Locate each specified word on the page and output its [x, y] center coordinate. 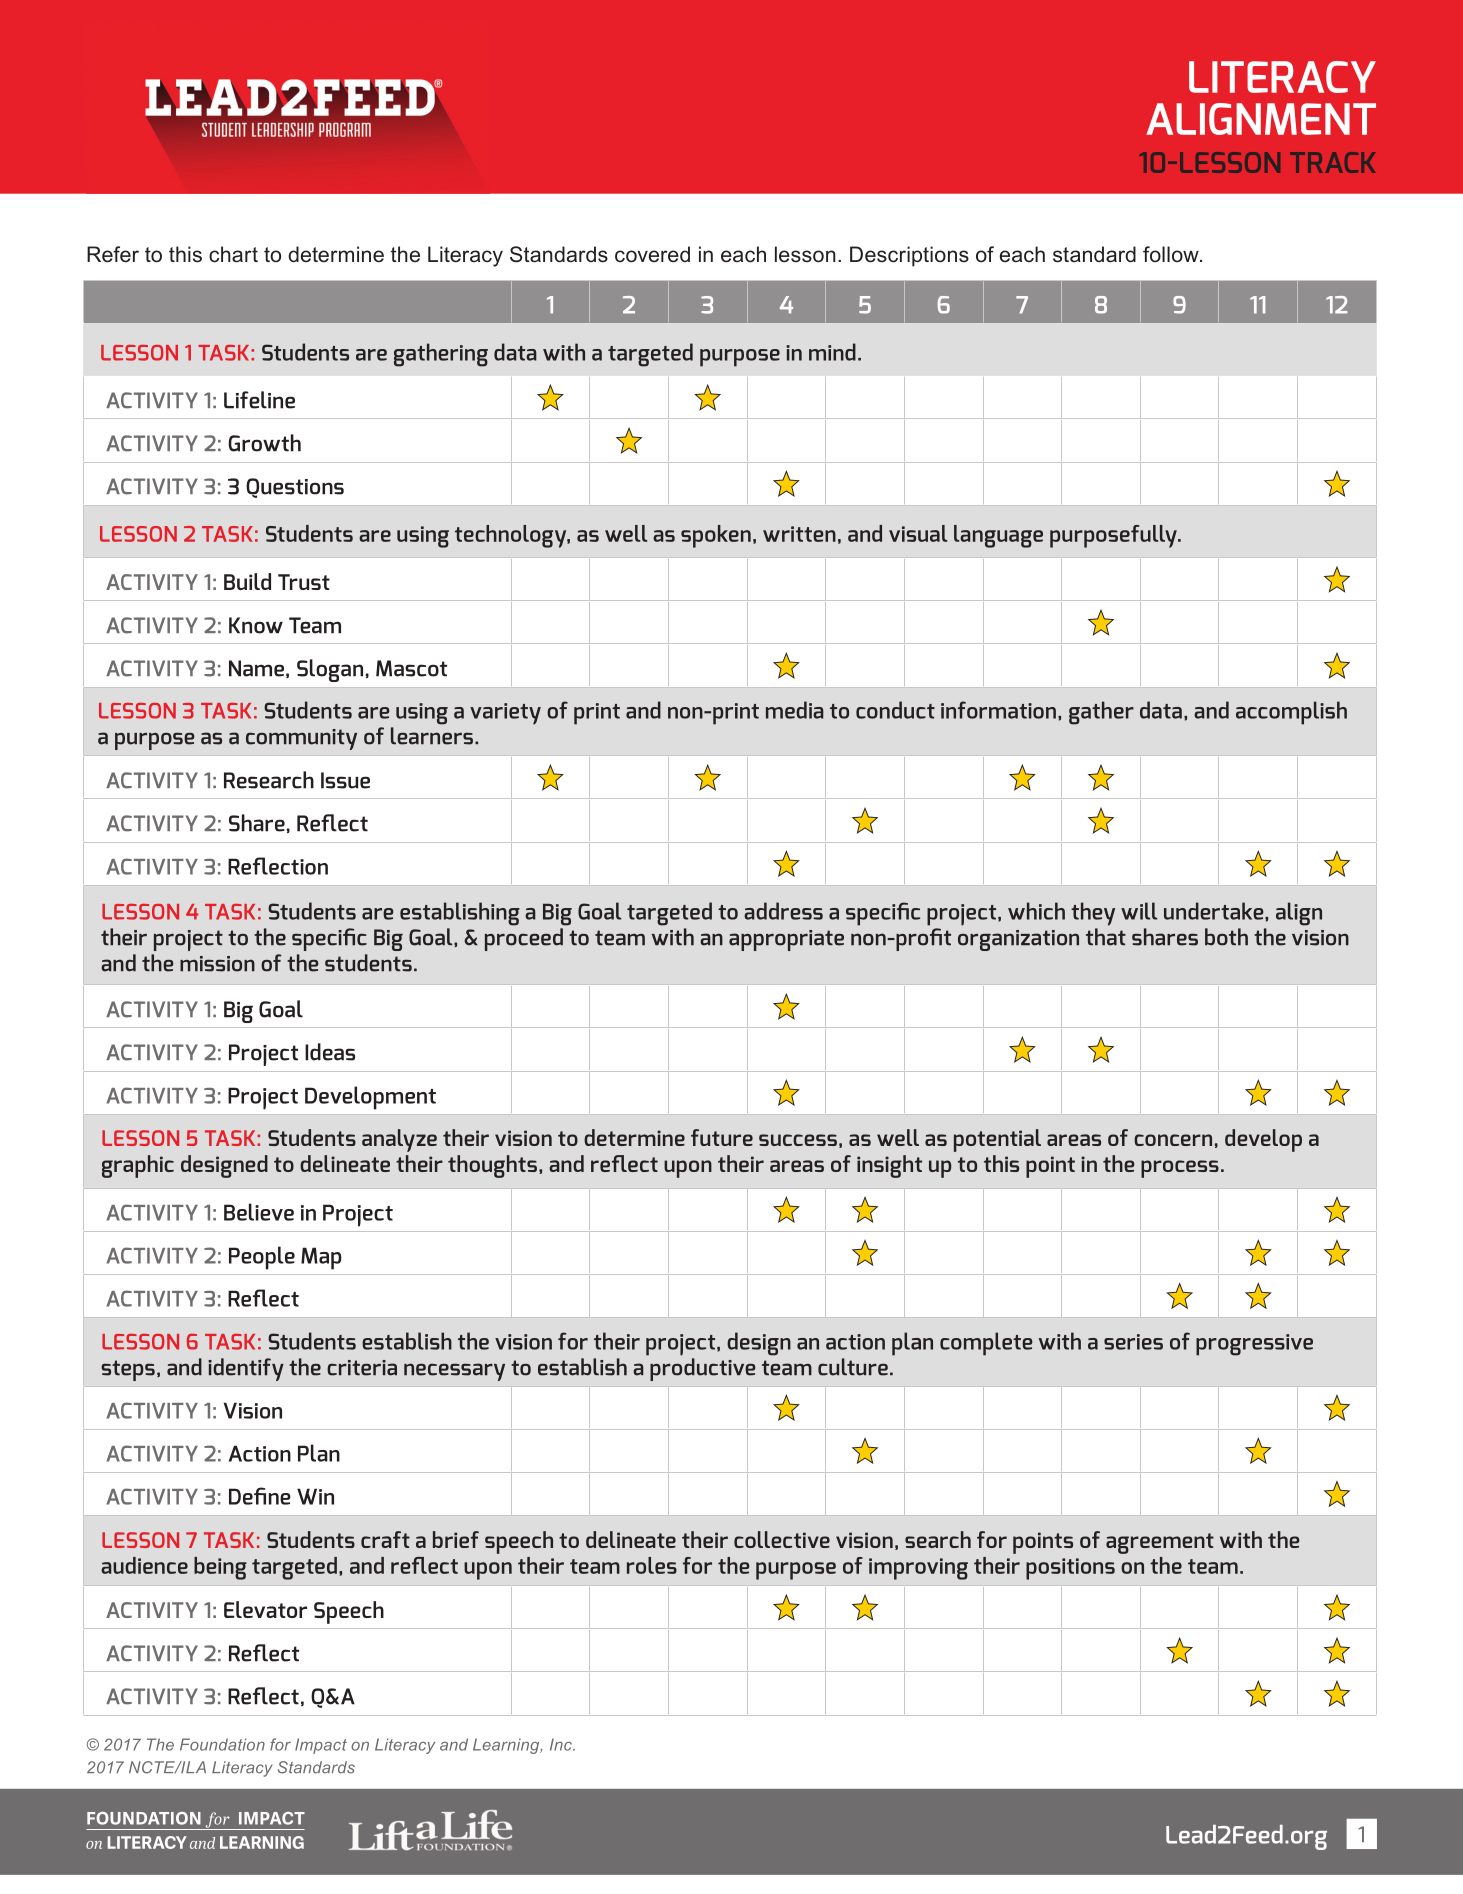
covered [652, 254]
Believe [259, 1212]
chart [233, 254]
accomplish [1291, 713]
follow [1172, 254]
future [722, 1137]
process [1180, 1169]
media [795, 710]
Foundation [222, 1744]
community [301, 739]
